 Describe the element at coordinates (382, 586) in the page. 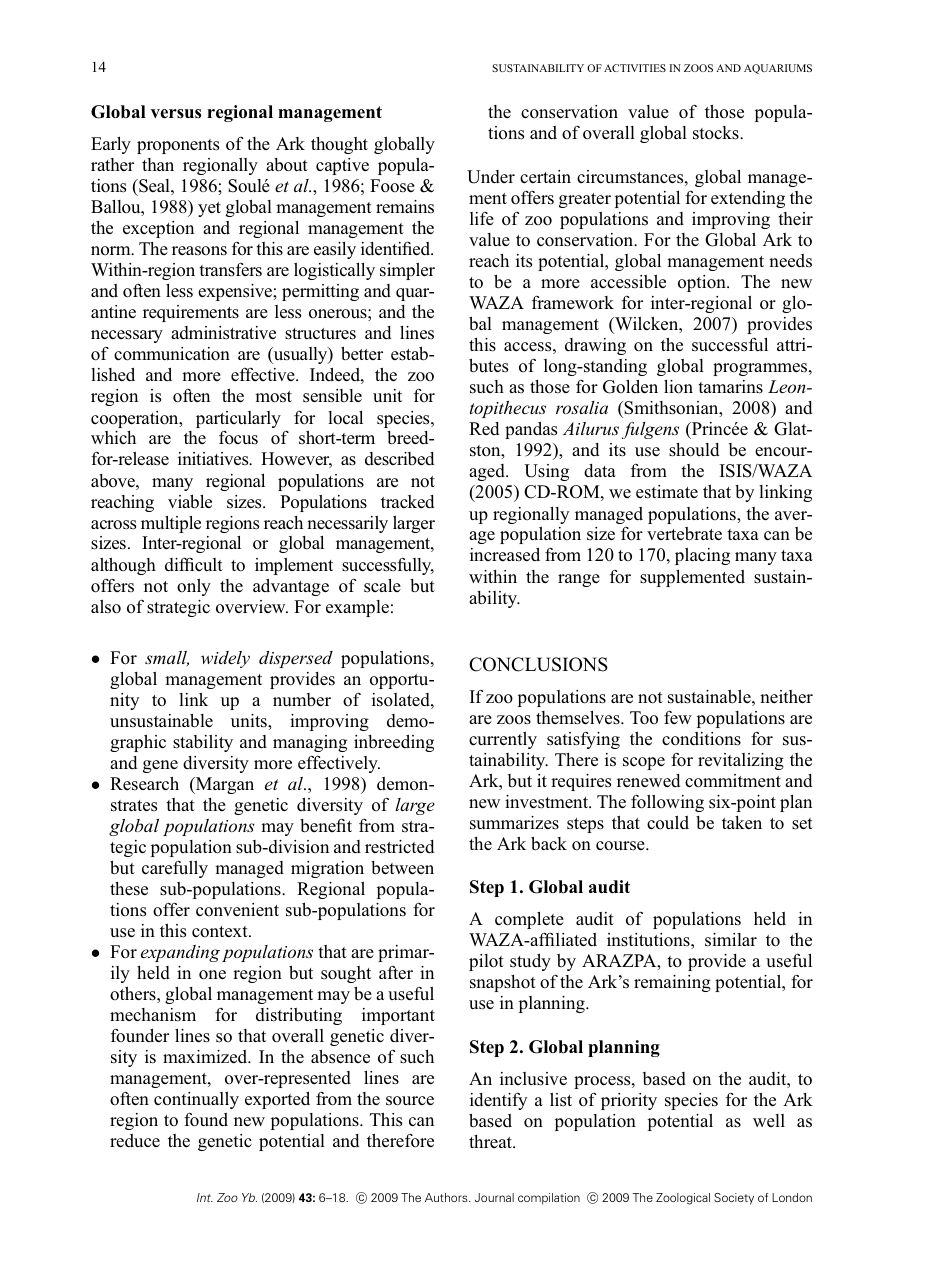

I see `scale` at that location.
